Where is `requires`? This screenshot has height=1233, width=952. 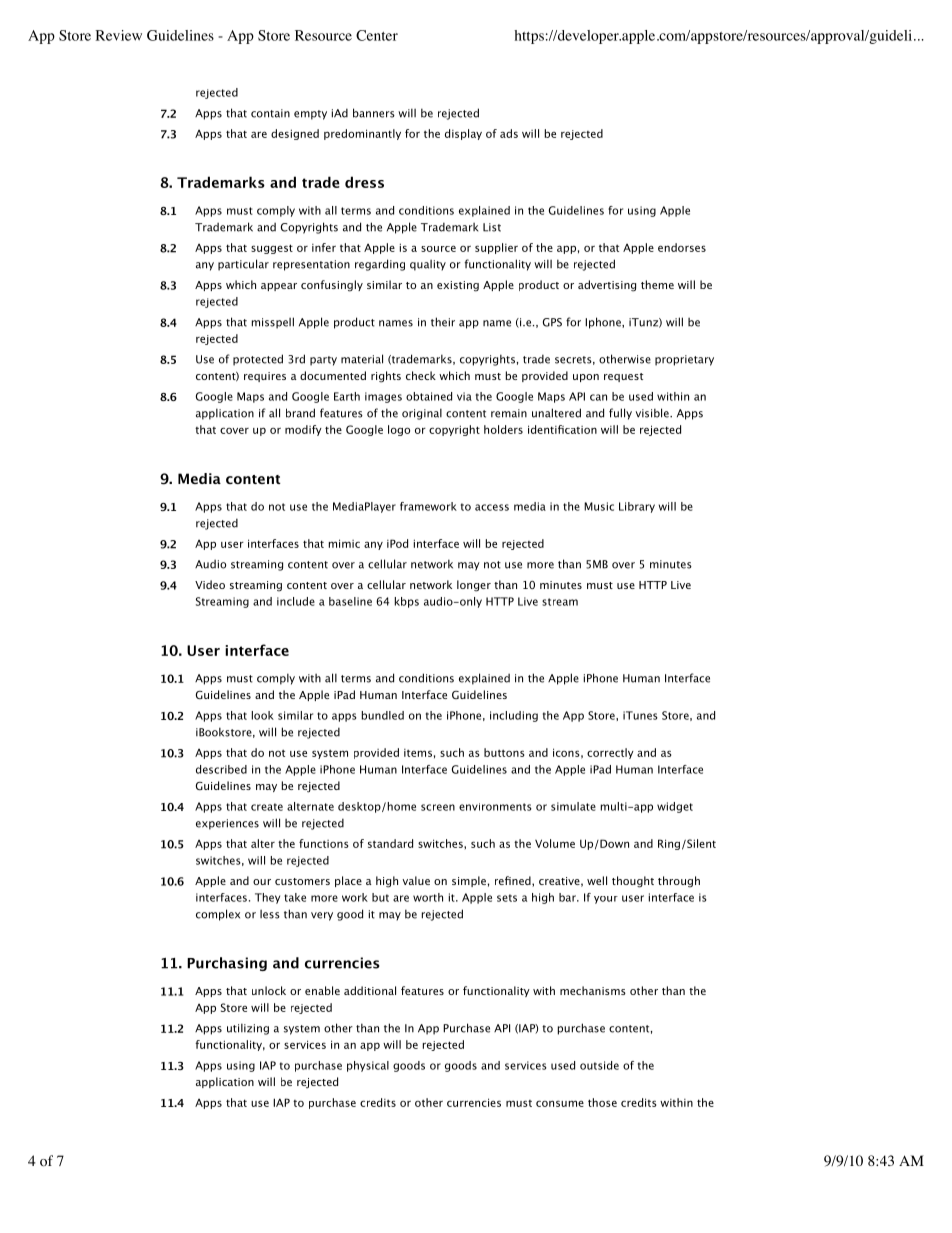 requires is located at coordinates (265, 377).
